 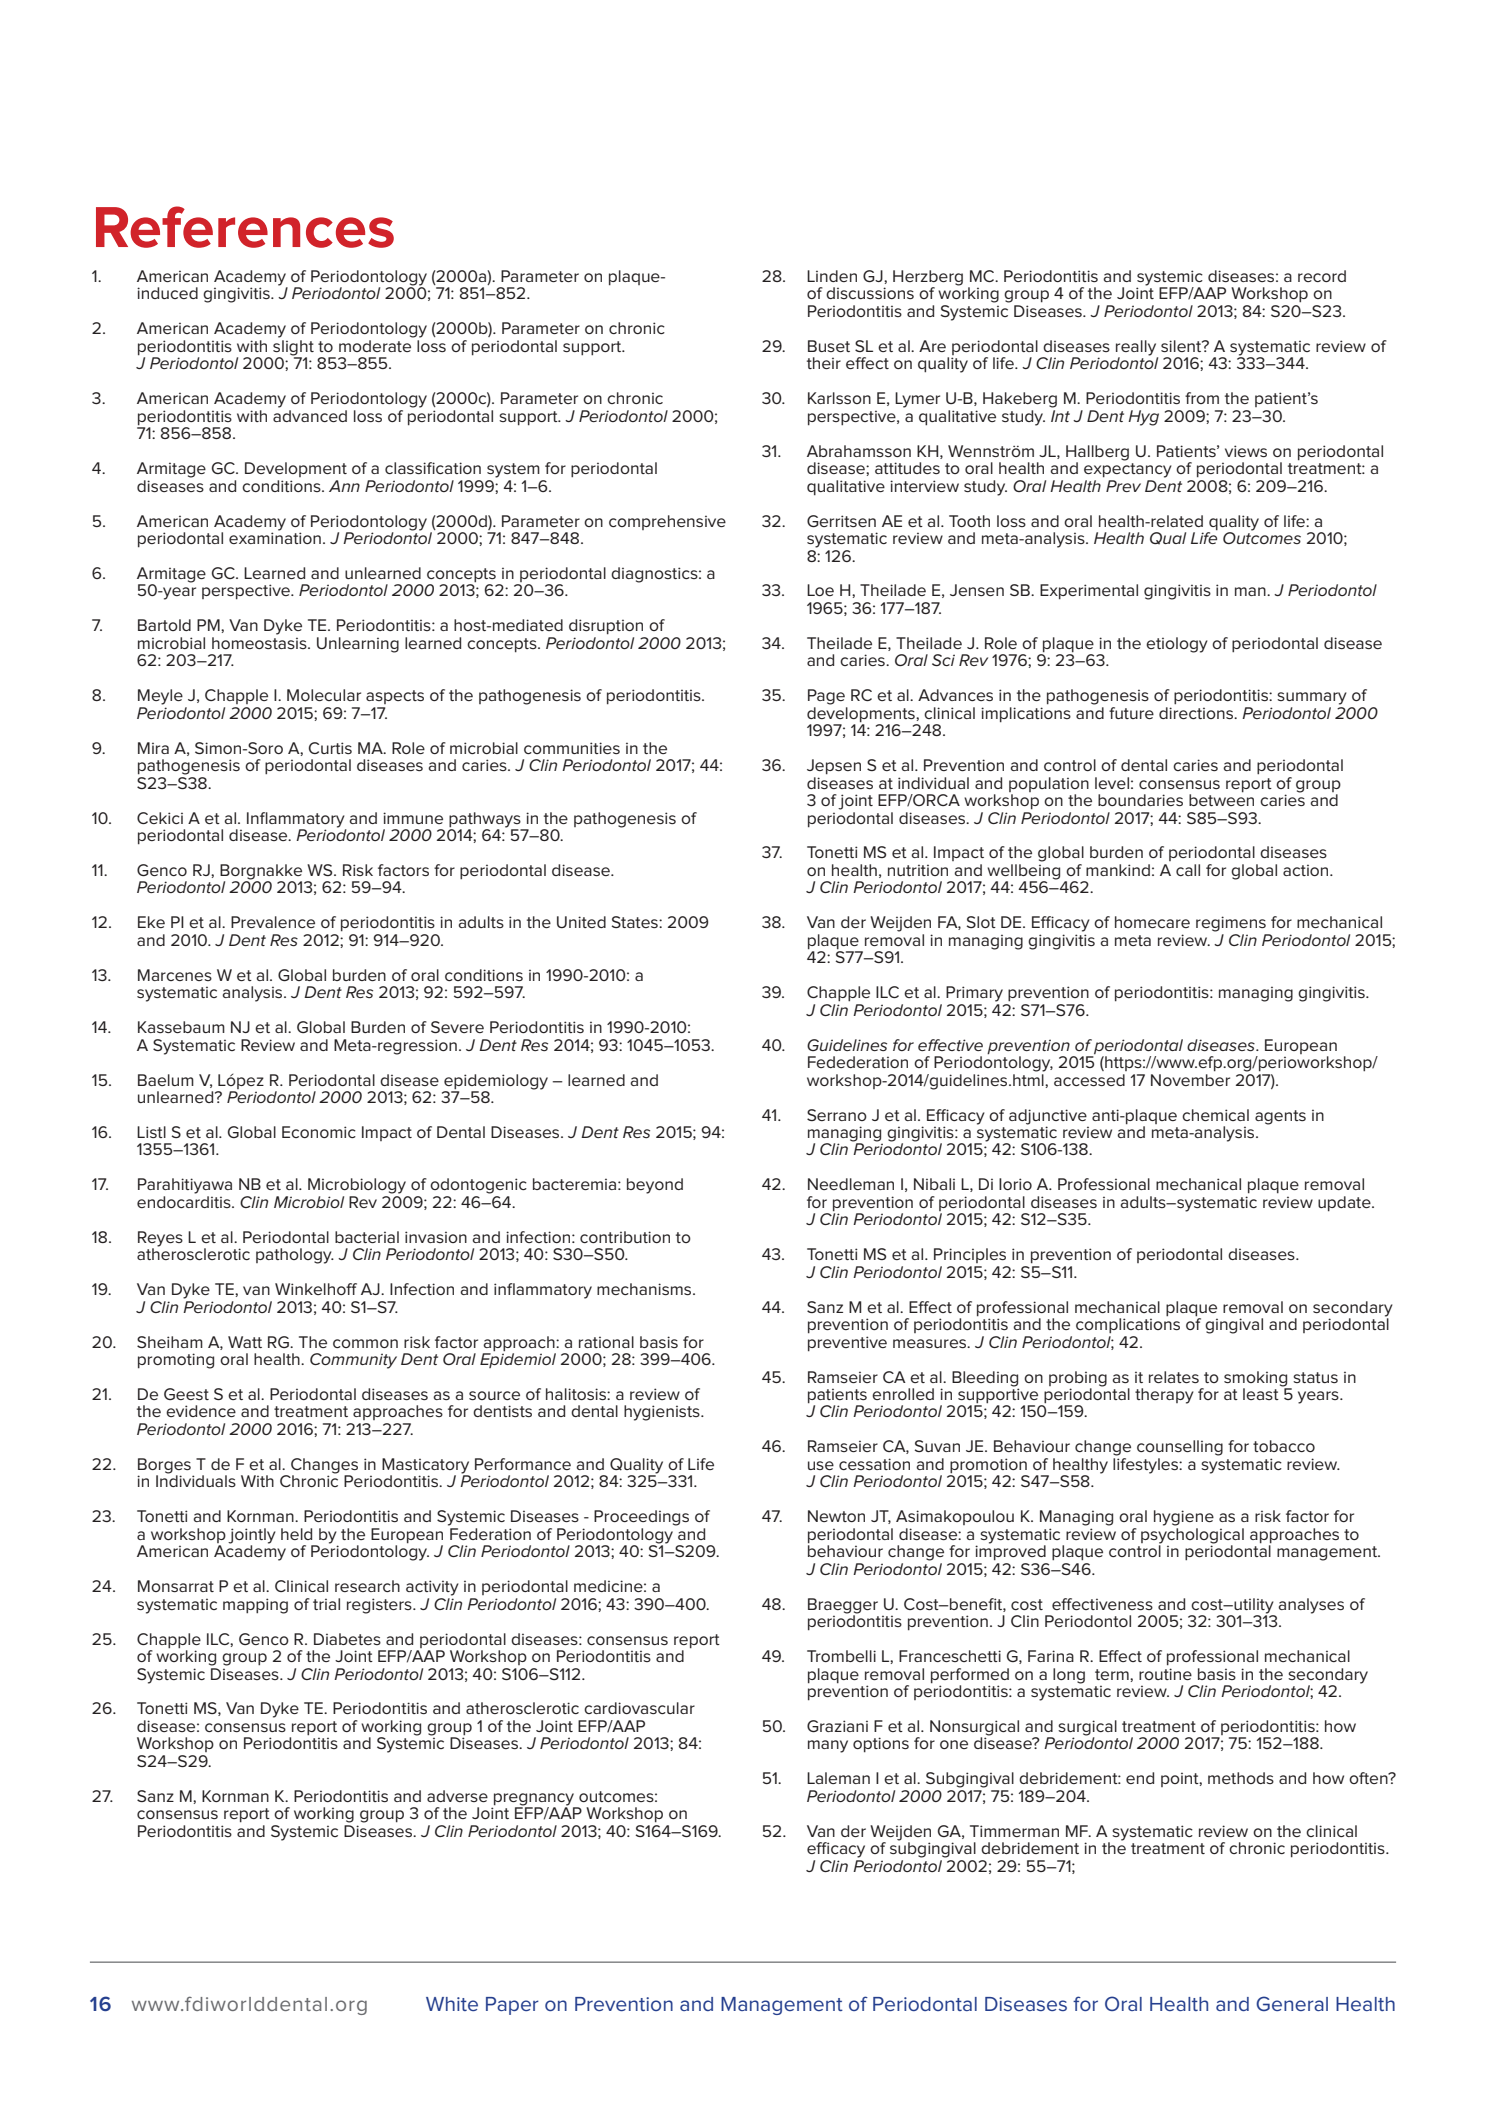 I want to click on between, so click(x=1221, y=799).
